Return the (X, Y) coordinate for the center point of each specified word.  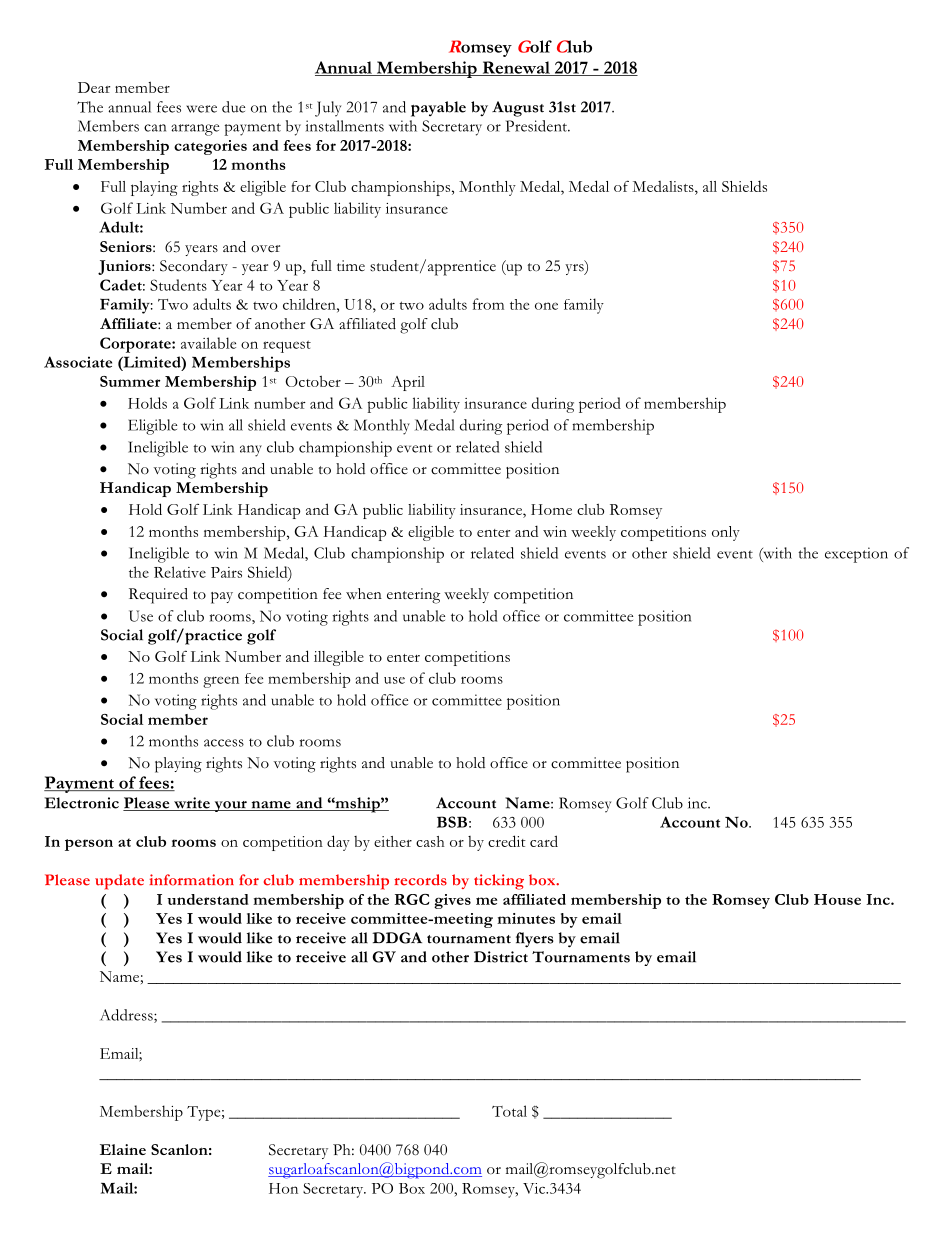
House (837, 899)
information (192, 880)
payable (438, 109)
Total (509, 1111)
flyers (535, 940)
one (546, 306)
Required (158, 596)
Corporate (136, 345)
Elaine (123, 1149)
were (201, 109)
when (364, 593)
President (538, 126)
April (408, 383)
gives (452, 901)
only (726, 533)
